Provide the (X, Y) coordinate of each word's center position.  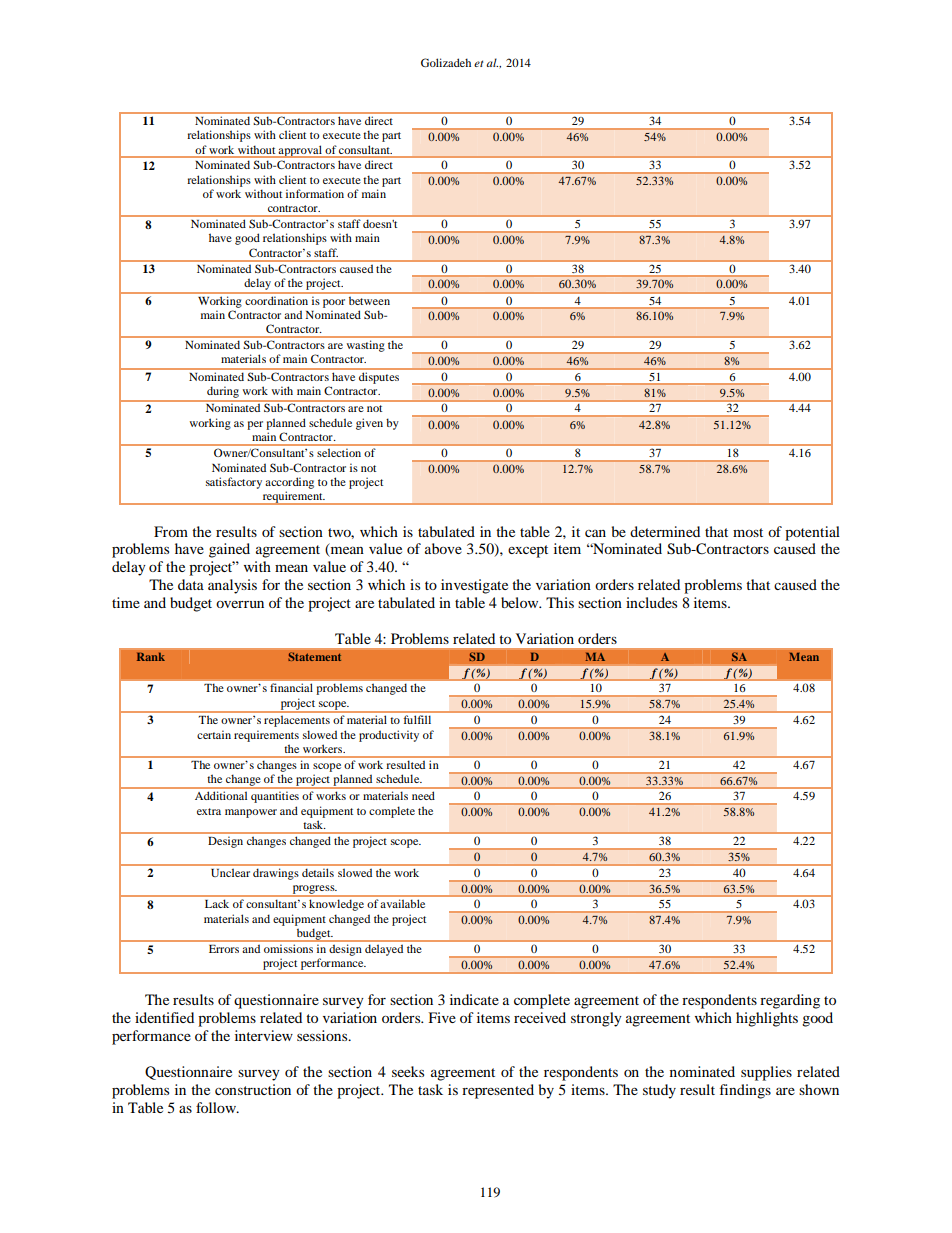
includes (651, 602)
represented (498, 1091)
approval (300, 151)
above (443, 548)
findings (745, 1091)
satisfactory (234, 483)
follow (217, 1107)
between (369, 301)
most (748, 532)
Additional (221, 796)
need (423, 796)
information (315, 193)
